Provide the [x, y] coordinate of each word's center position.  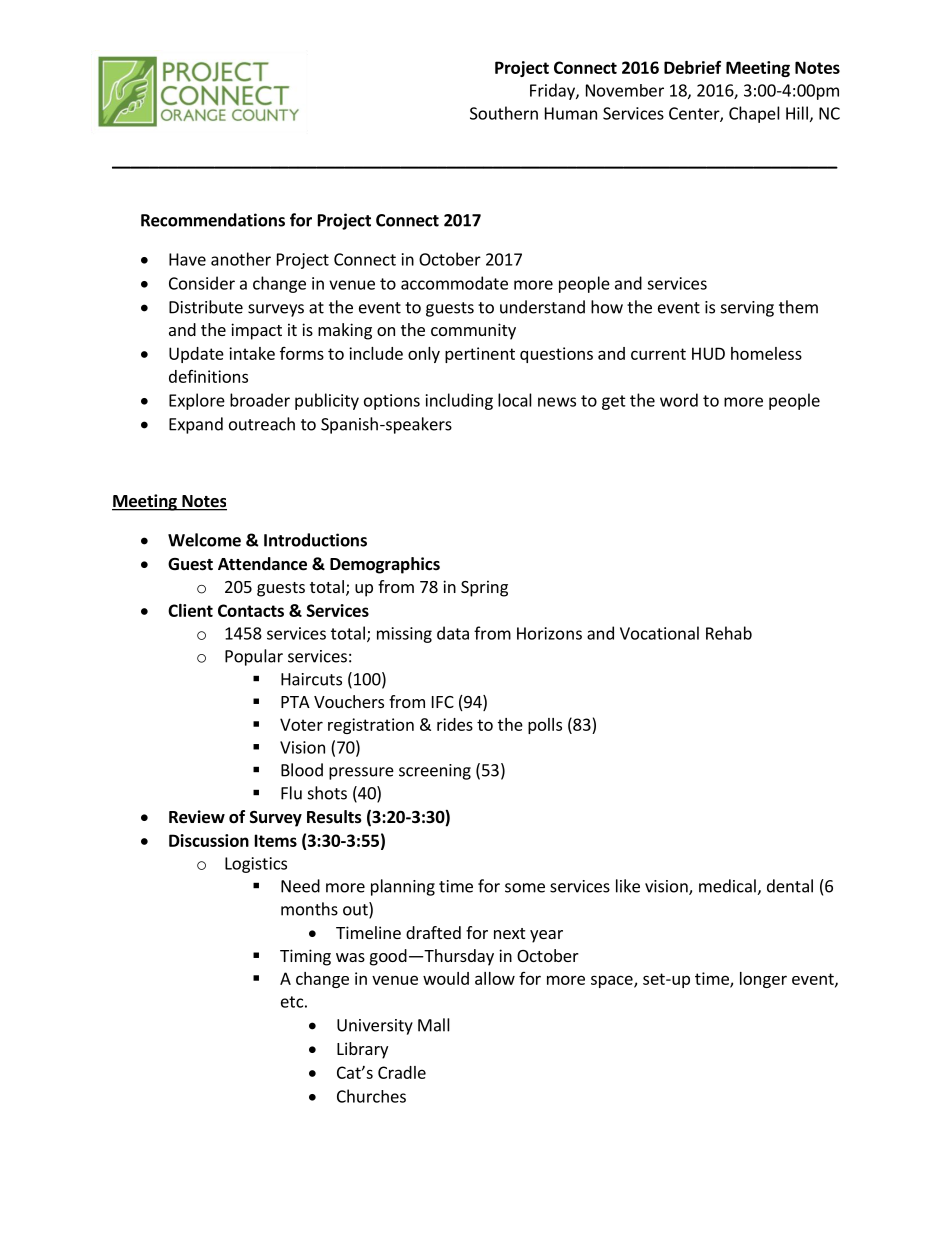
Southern [504, 113]
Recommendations [213, 220]
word [679, 400]
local [515, 400]
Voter [301, 724]
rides [455, 724]
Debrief [692, 67]
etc [292, 1002]
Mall [434, 1025]
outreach [262, 424]
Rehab [729, 633]
